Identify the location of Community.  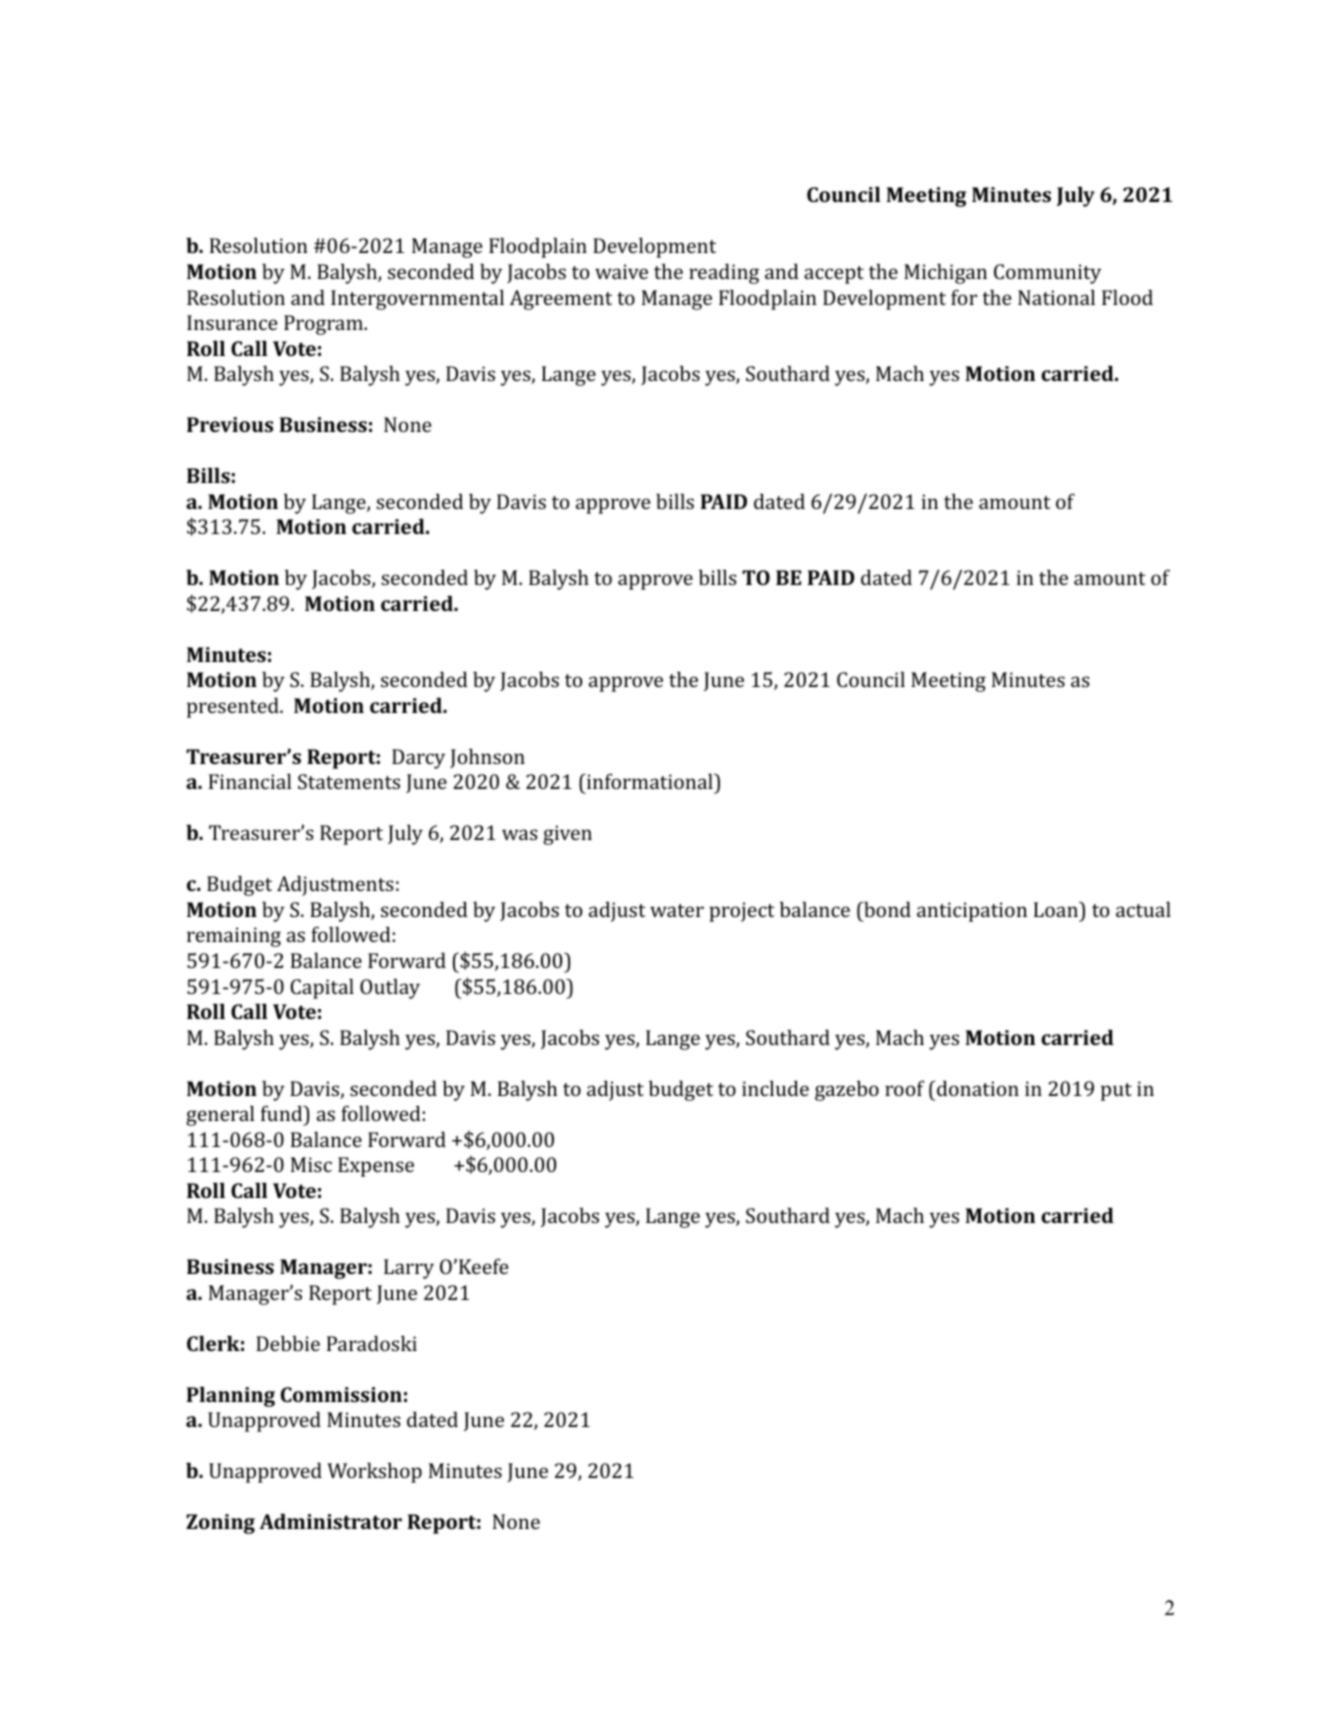
(1047, 274).
